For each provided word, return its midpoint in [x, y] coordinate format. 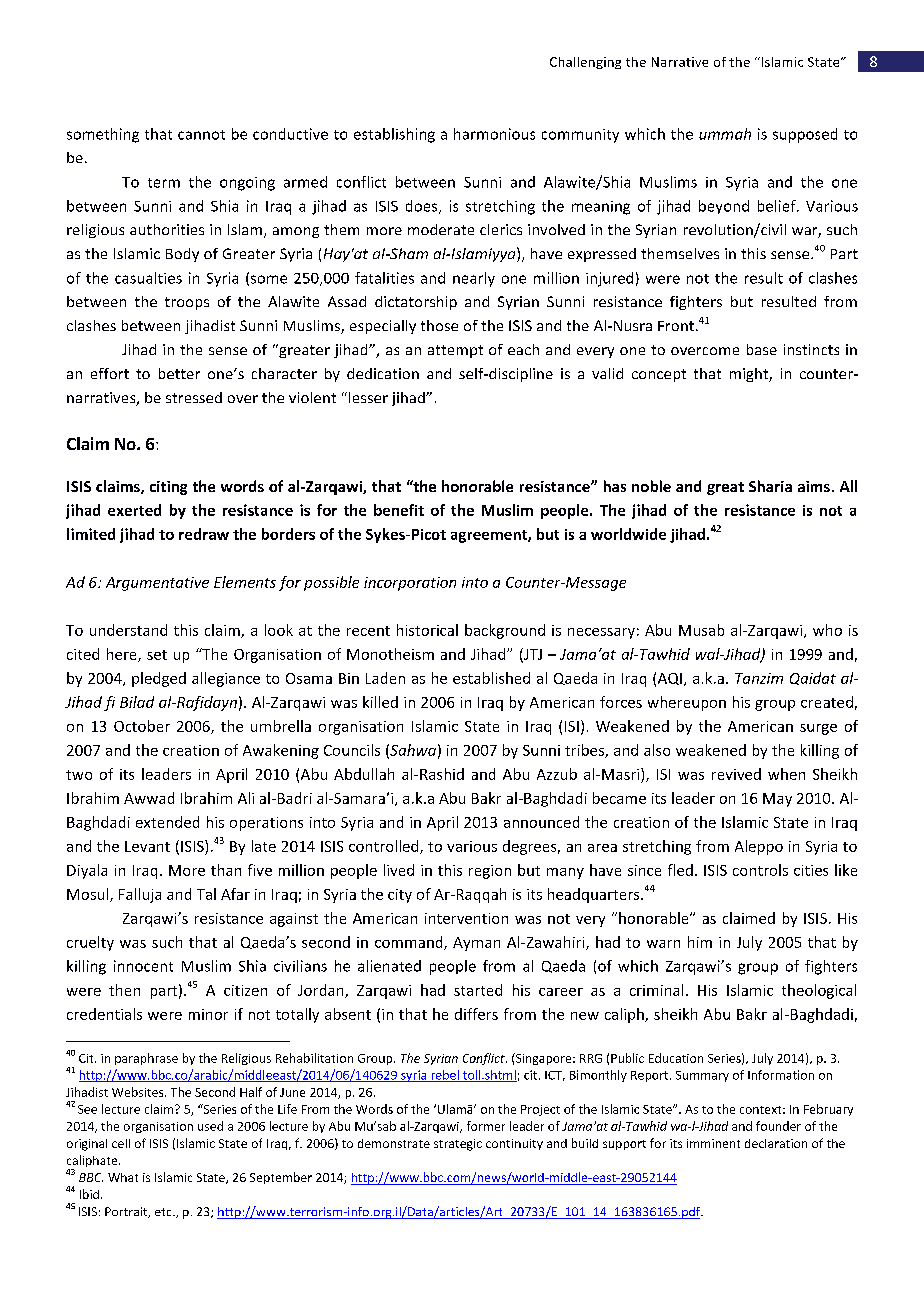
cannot [201, 135]
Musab [701, 630]
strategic [458, 1145]
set [157, 655]
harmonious [494, 134]
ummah [725, 134]
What [123, 1177]
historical [427, 630]
